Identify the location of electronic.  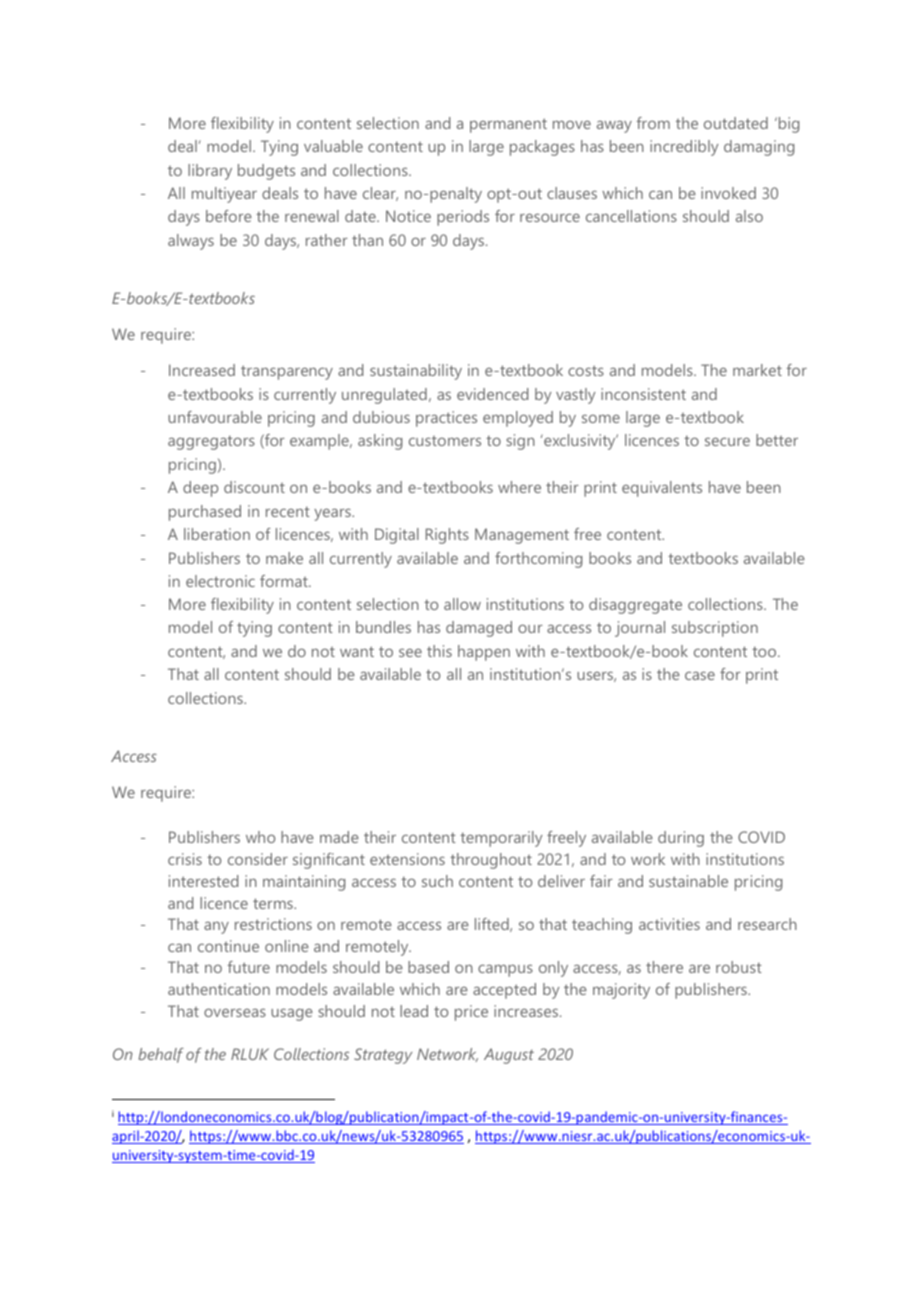
(220, 581).
